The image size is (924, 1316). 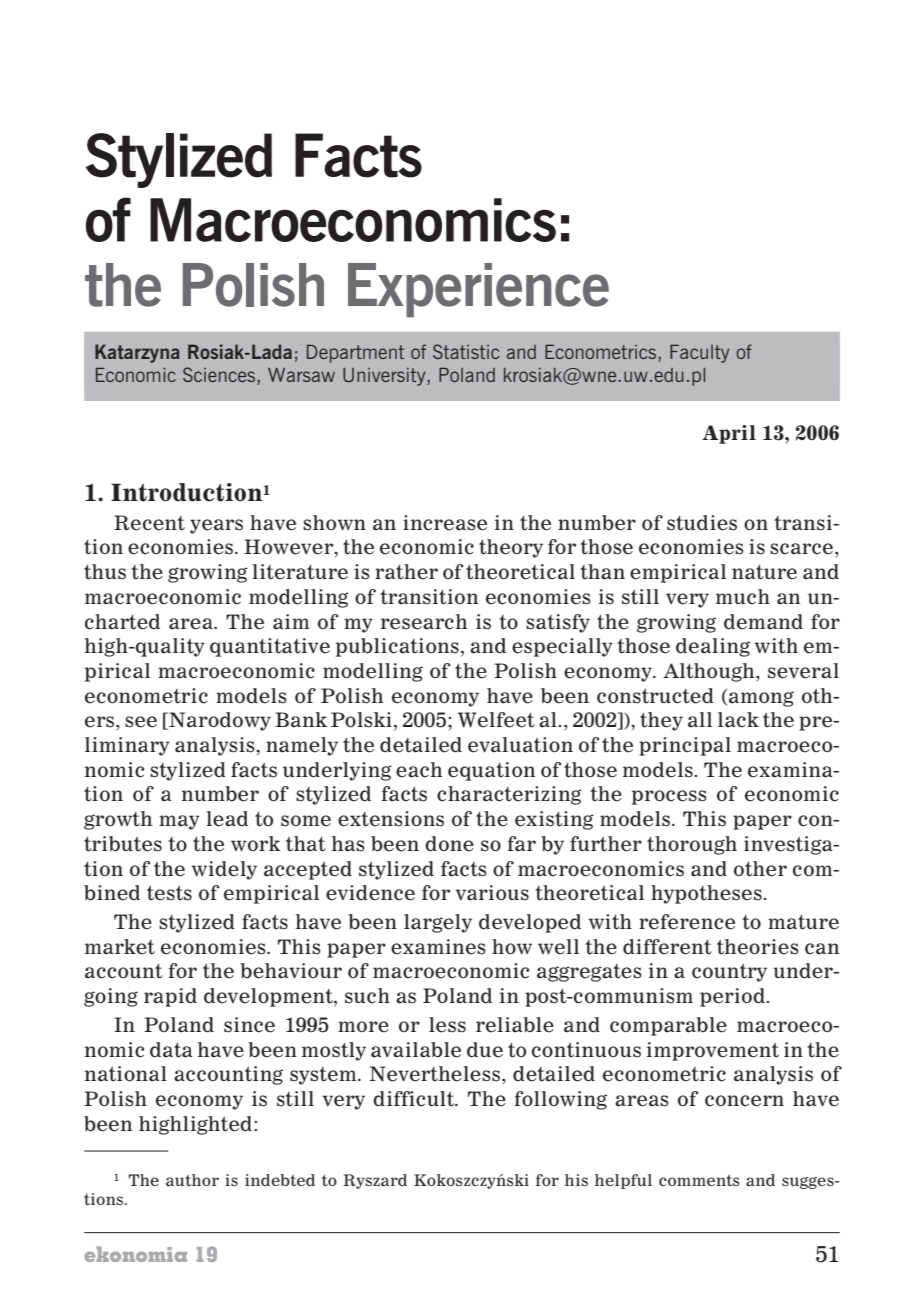 What do you see at coordinates (424, 622) in the screenshot?
I see `research` at bounding box center [424, 622].
